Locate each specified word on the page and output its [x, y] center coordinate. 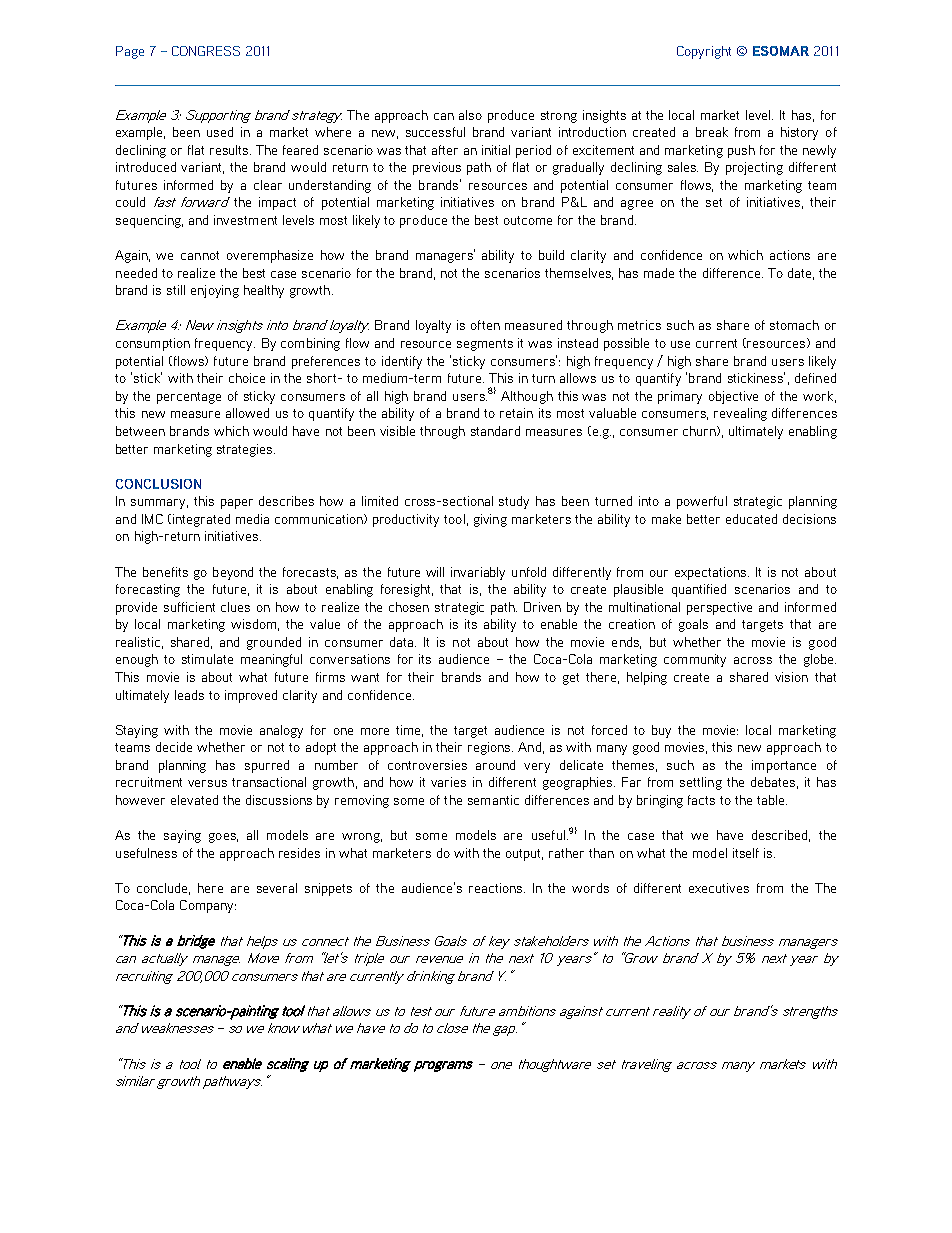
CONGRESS [206, 51]
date [799, 273]
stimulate [207, 659]
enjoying [215, 291]
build [551, 255]
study [514, 502]
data [403, 642]
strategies [246, 450]
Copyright [704, 52]
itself [746, 853]
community [695, 660]
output [524, 855]
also [470, 115]
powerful [702, 502]
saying [182, 836]
